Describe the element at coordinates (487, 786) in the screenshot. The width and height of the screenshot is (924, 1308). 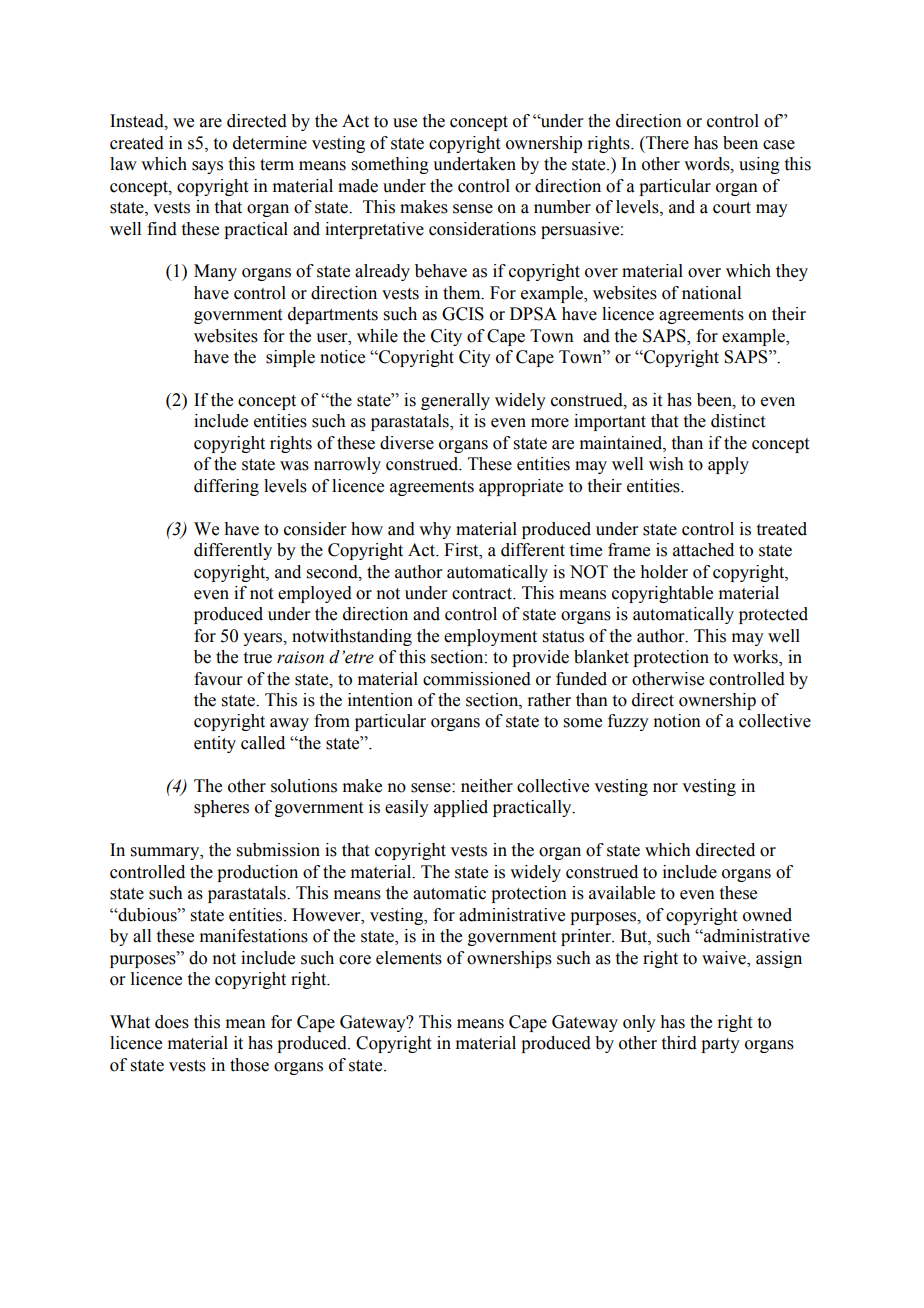
I see `neither` at that location.
